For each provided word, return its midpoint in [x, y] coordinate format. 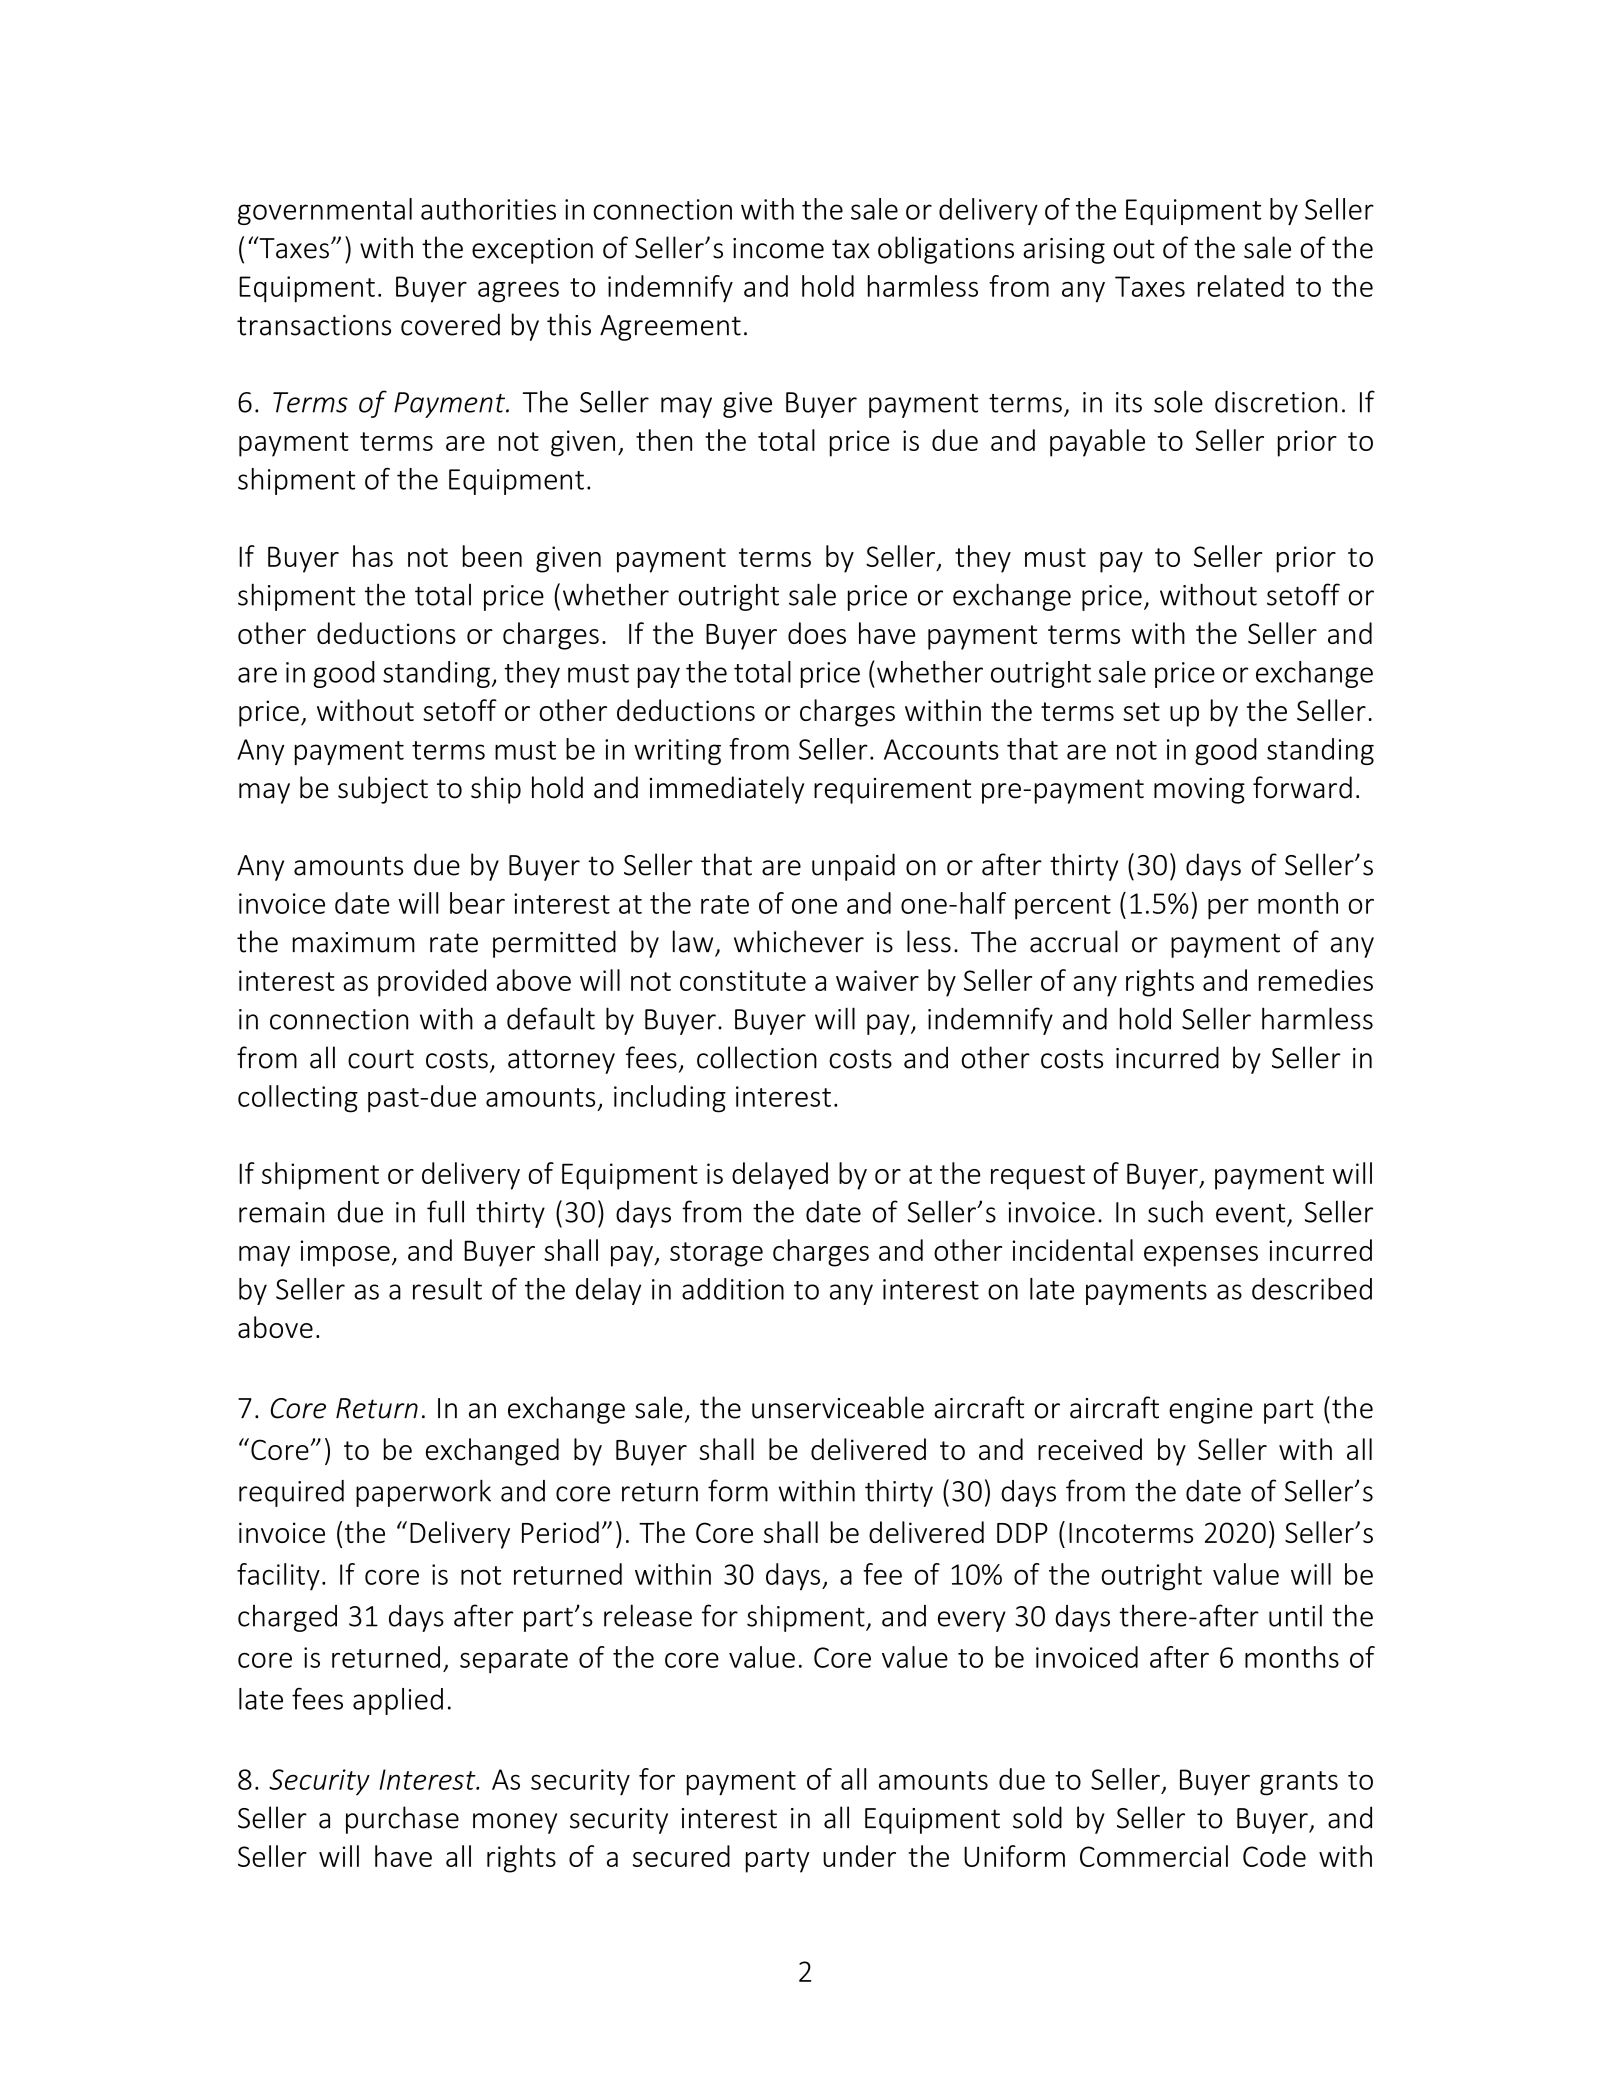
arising [1064, 251]
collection [757, 1057]
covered [450, 324]
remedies [1316, 980]
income [778, 248]
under [859, 1856]
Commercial [1154, 1856]
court [381, 1059]
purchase [402, 1820]
